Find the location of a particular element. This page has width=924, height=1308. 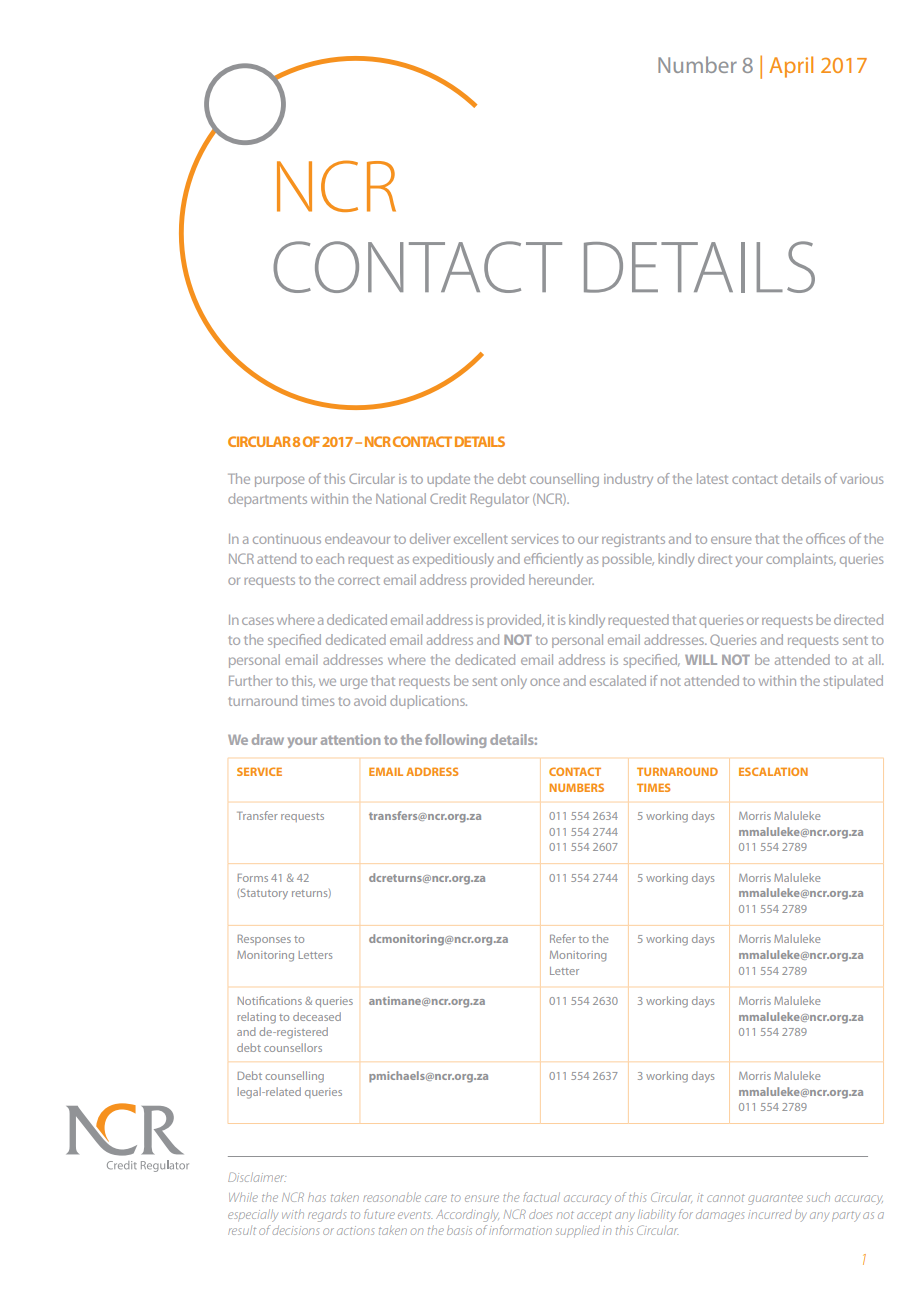

has is located at coordinates (317, 1197).
